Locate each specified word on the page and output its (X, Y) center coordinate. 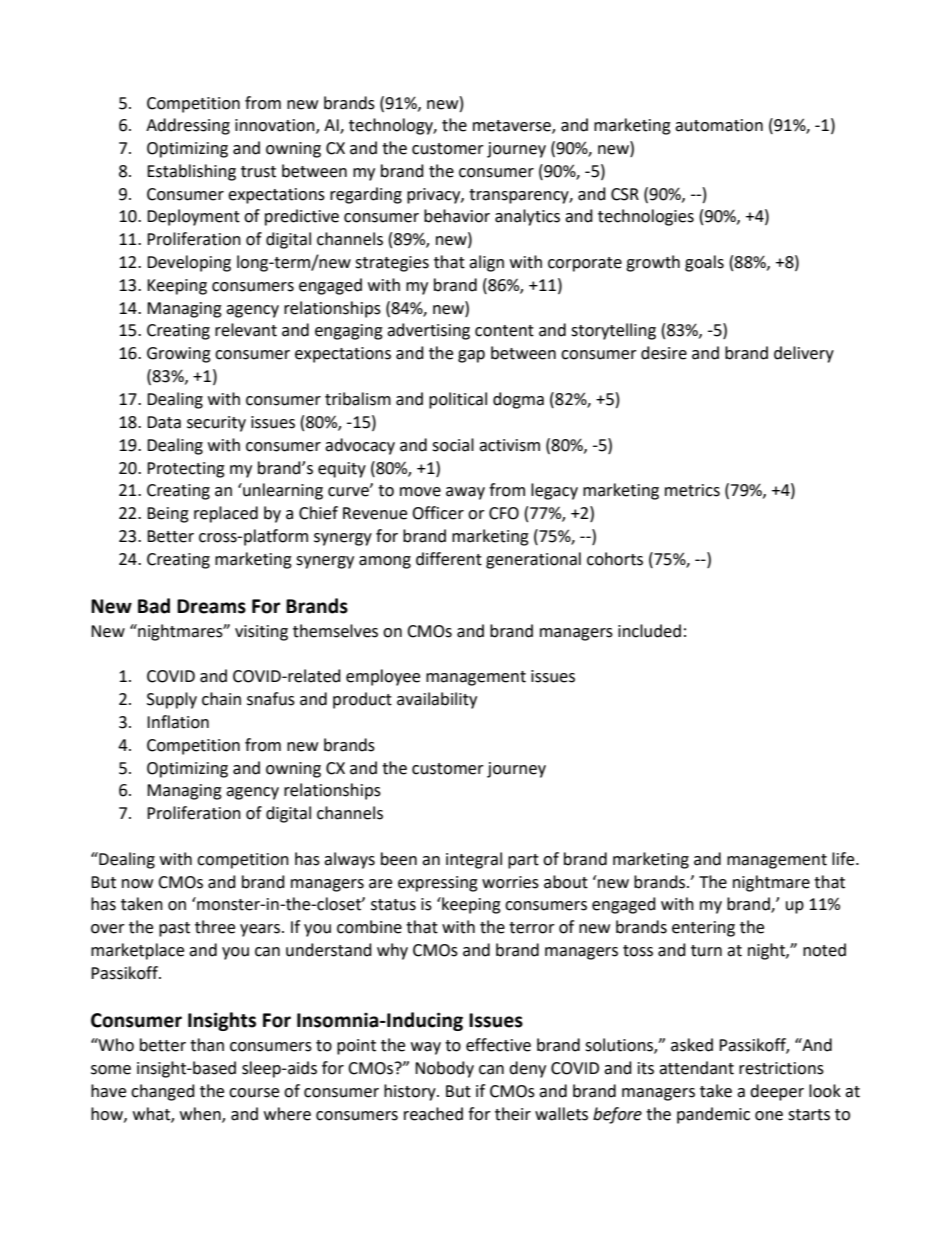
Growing (179, 355)
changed (163, 1092)
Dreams (211, 606)
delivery (804, 354)
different (449, 559)
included (649, 631)
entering (703, 929)
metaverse (513, 127)
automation (719, 125)
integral (474, 860)
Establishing (191, 172)
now (137, 884)
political (458, 400)
